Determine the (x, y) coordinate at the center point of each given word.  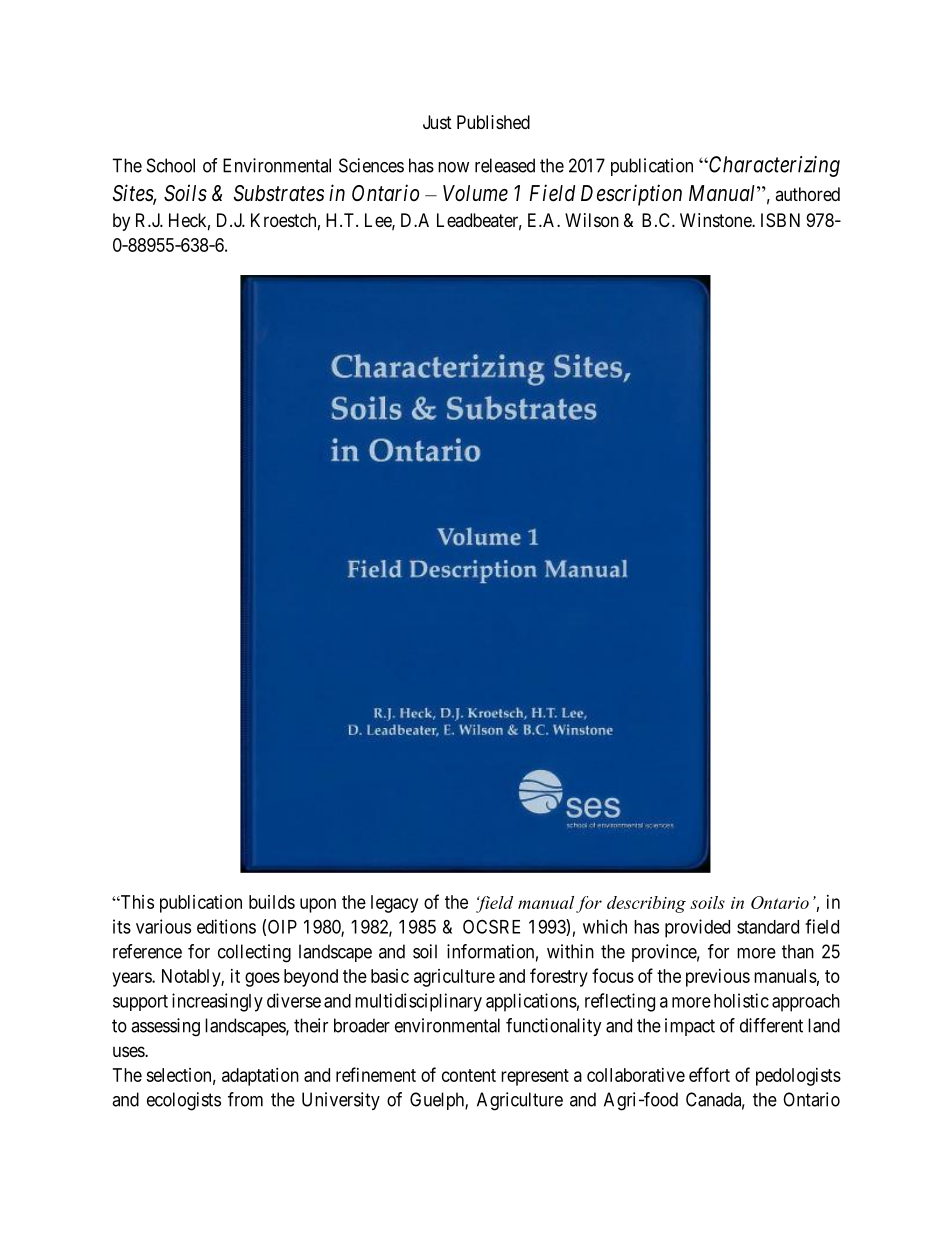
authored (807, 194)
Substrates (279, 193)
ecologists (184, 1101)
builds (272, 902)
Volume (475, 193)
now (453, 167)
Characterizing (773, 166)
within (570, 951)
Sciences (371, 165)
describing (646, 904)
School (171, 165)
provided (697, 928)
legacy (394, 904)
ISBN (780, 220)
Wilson (592, 220)
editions (226, 926)
